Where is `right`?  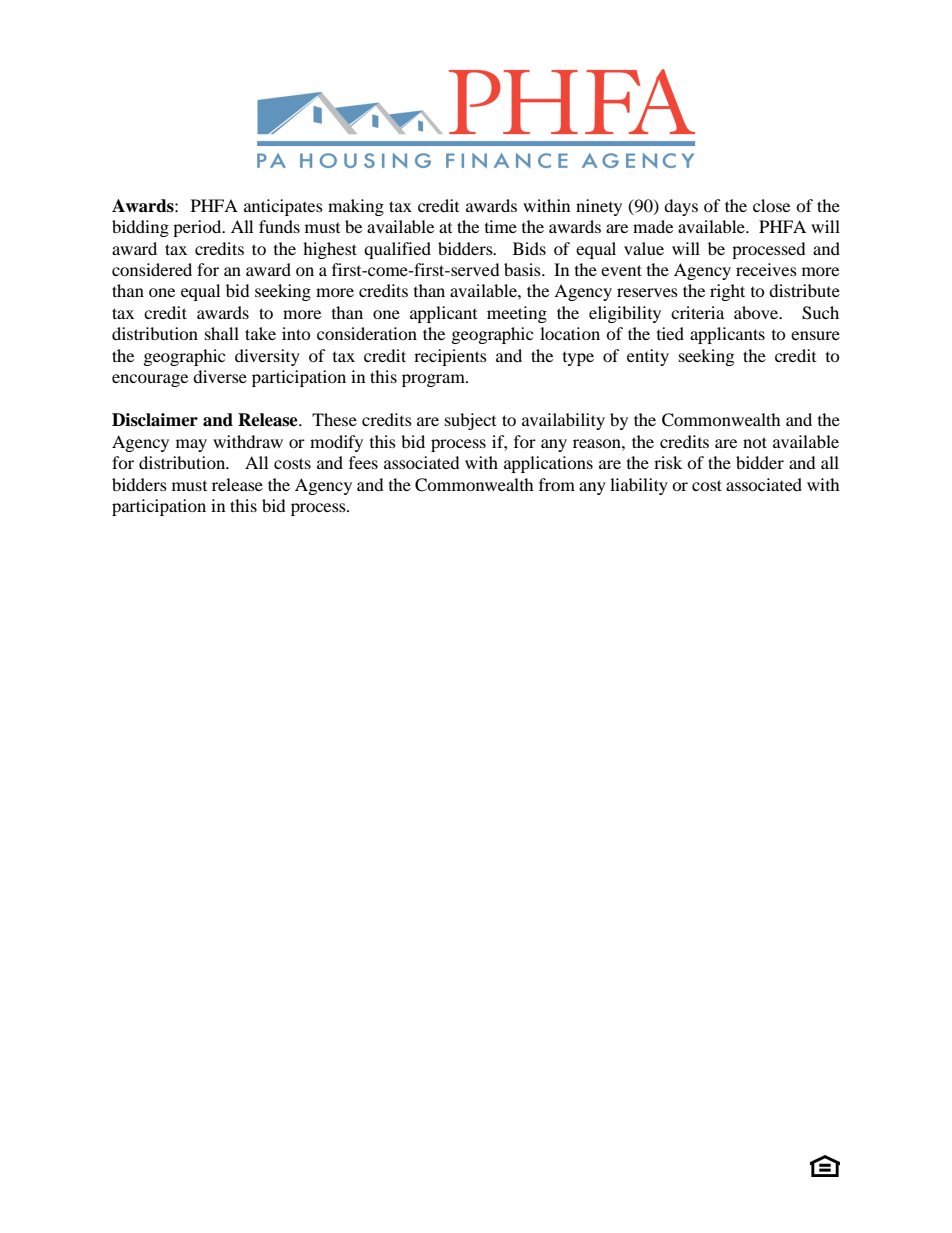
right is located at coordinates (727, 292).
